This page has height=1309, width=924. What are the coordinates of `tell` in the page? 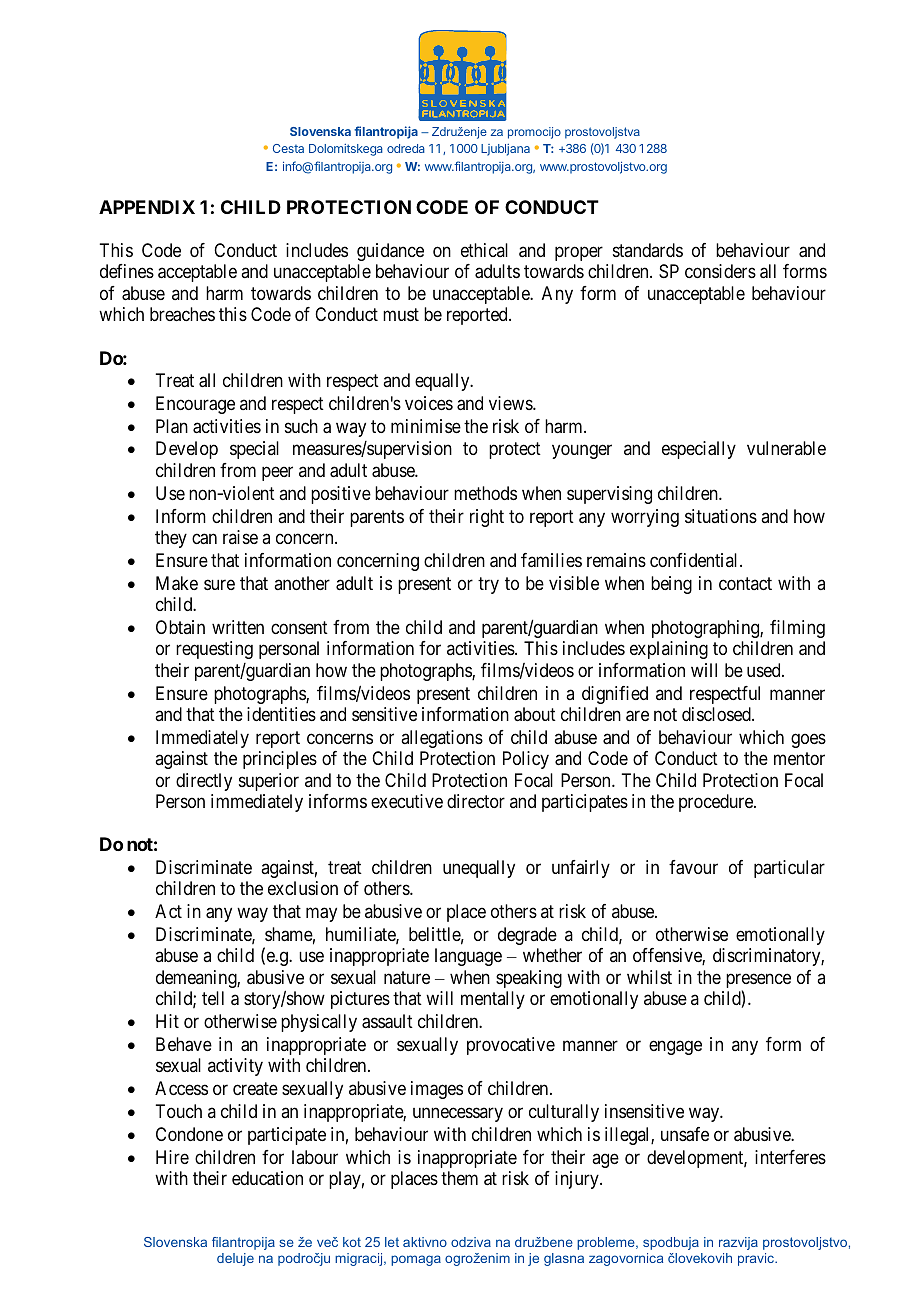 It's located at (213, 998).
